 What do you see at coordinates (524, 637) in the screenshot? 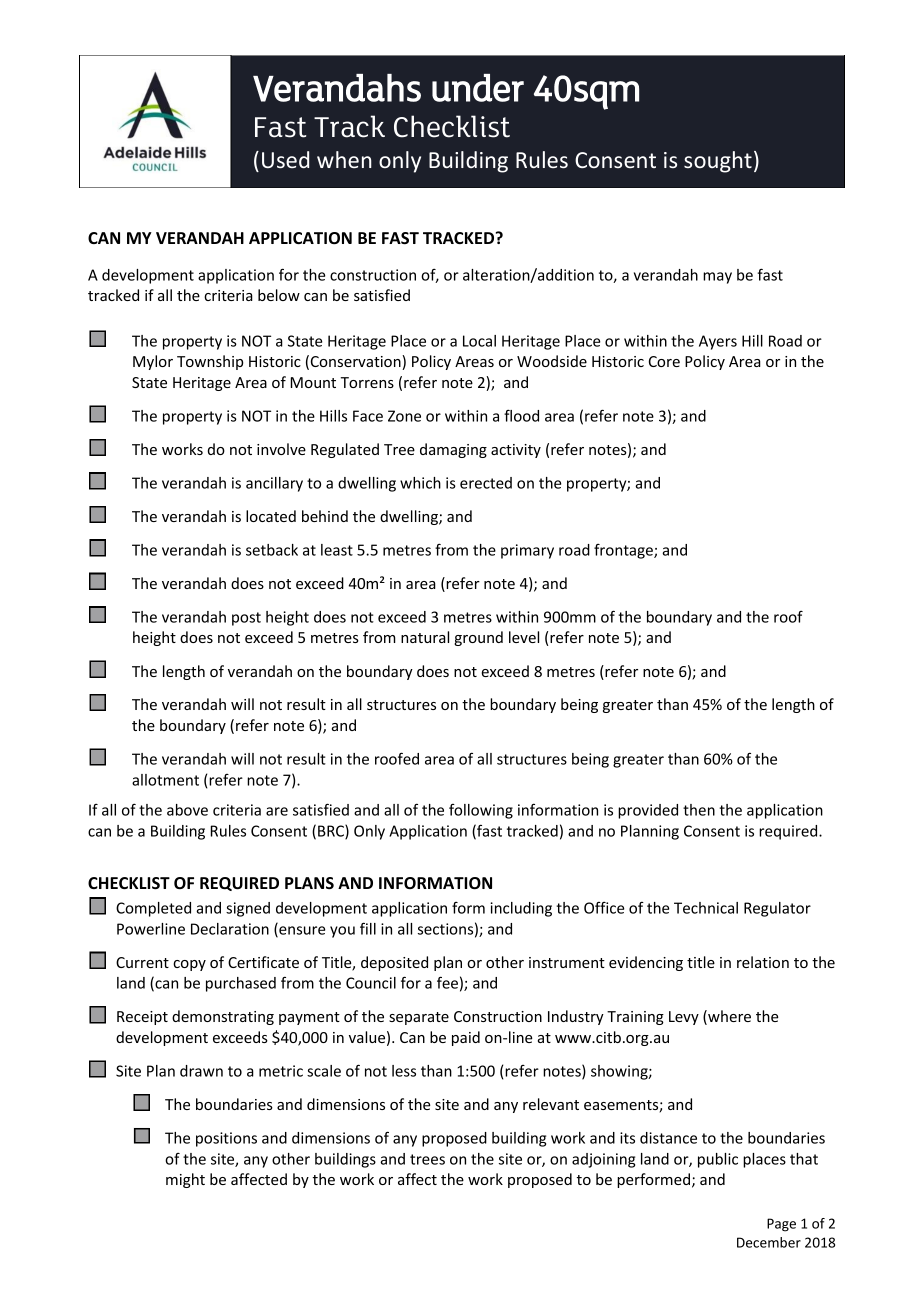
I see `level` at bounding box center [524, 637].
